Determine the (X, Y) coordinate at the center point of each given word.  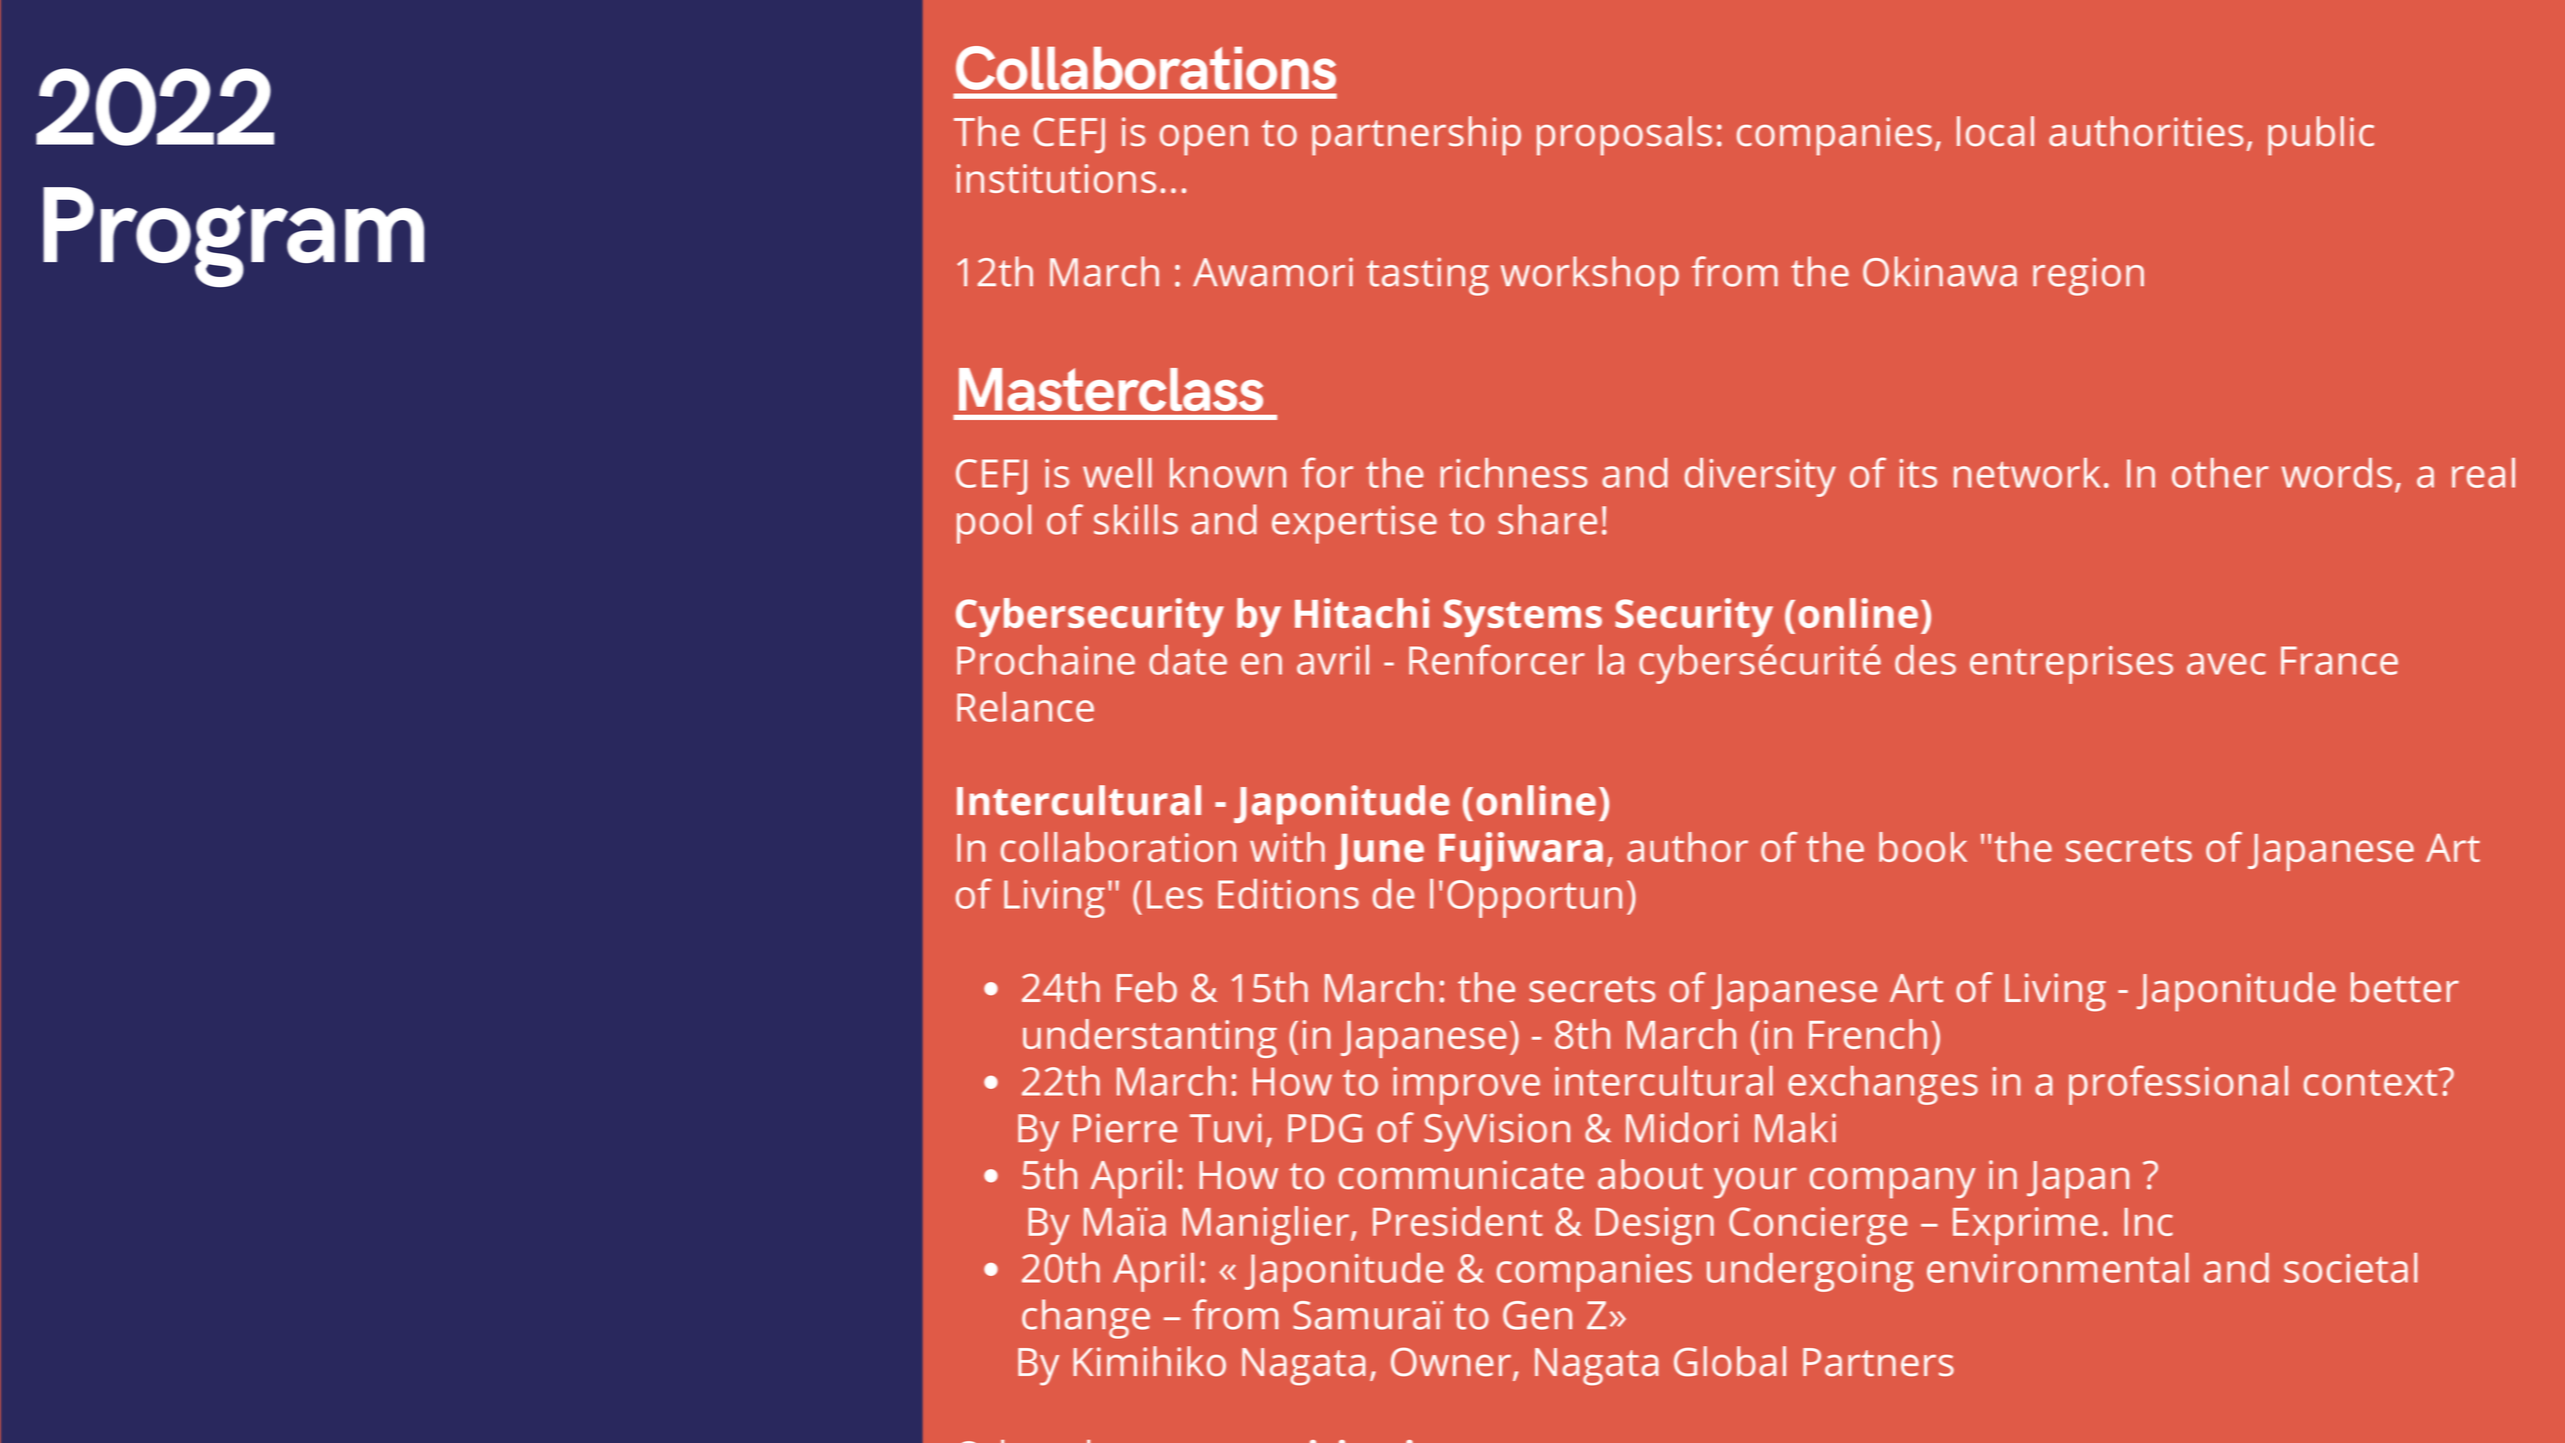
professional (2178, 1085)
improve (1466, 1086)
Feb (1147, 987)
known (1228, 473)
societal (2350, 1268)
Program (233, 237)
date (1188, 660)
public (2321, 136)
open (1204, 140)
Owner (1451, 1361)
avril (1333, 660)
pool (994, 524)
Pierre (1125, 1128)
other (2220, 473)
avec (2226, 664)
